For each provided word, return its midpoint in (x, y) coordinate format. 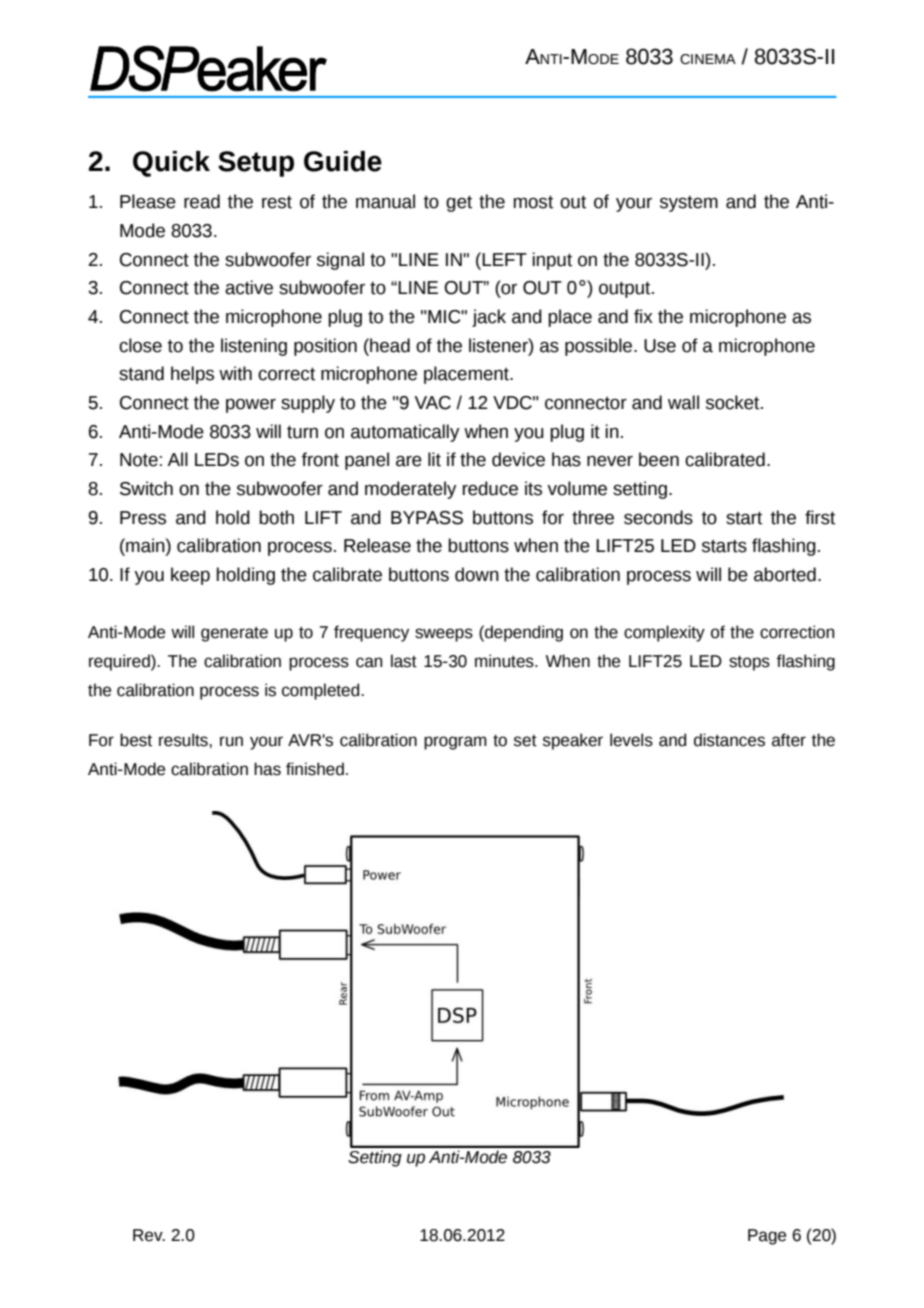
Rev (149, 1235)
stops (749, 663)
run (231, 741)
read (202, 201)
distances (729, 740)
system (689, 204)
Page (767, 1237)
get (459, 203)
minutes (505, 661)
